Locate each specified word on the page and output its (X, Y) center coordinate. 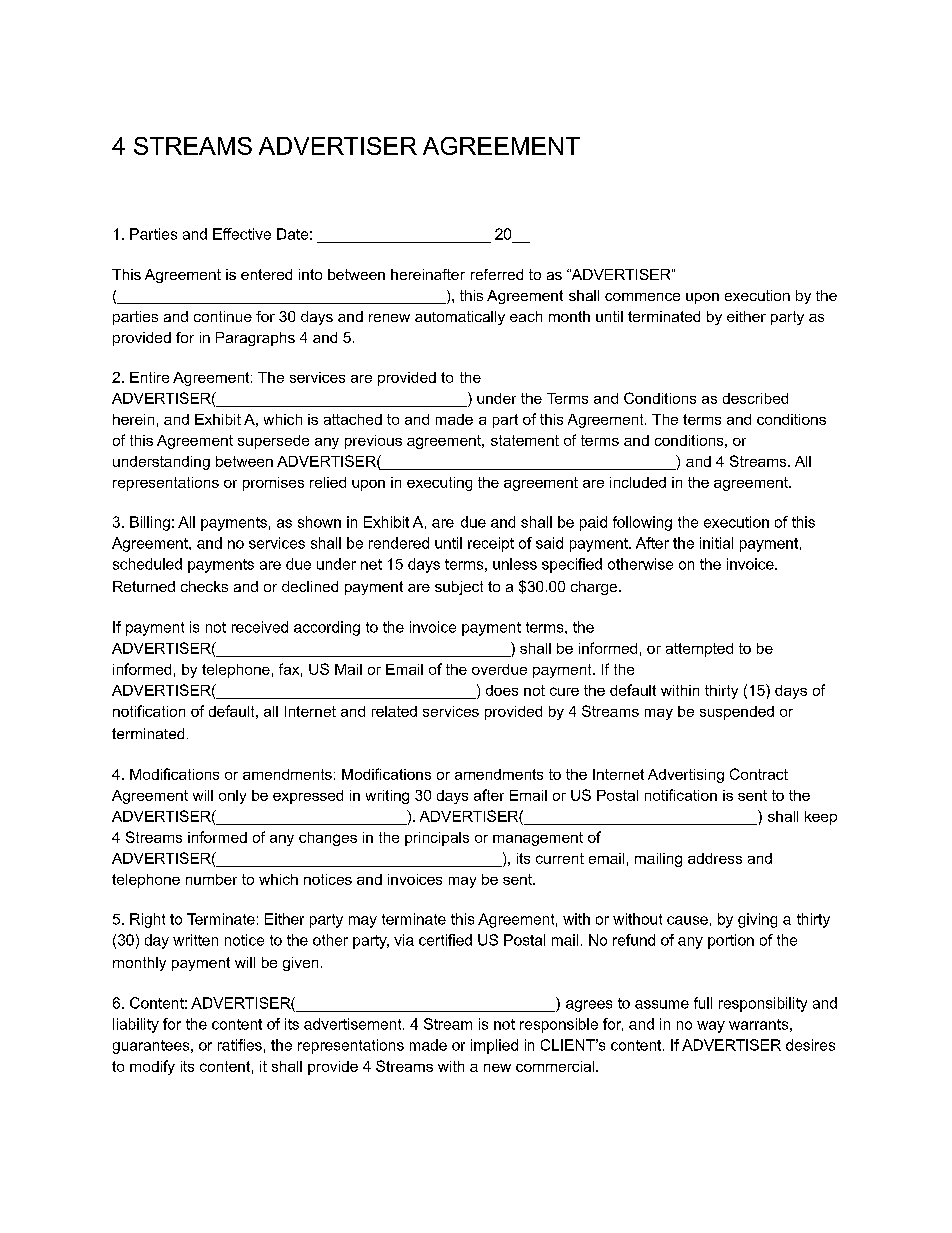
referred (497, 274)
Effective (242, 234)
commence (642, 297)
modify (152, 1067)
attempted (699, 650)
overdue (499, 669)
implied (494, 1046)
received (260, 627)
